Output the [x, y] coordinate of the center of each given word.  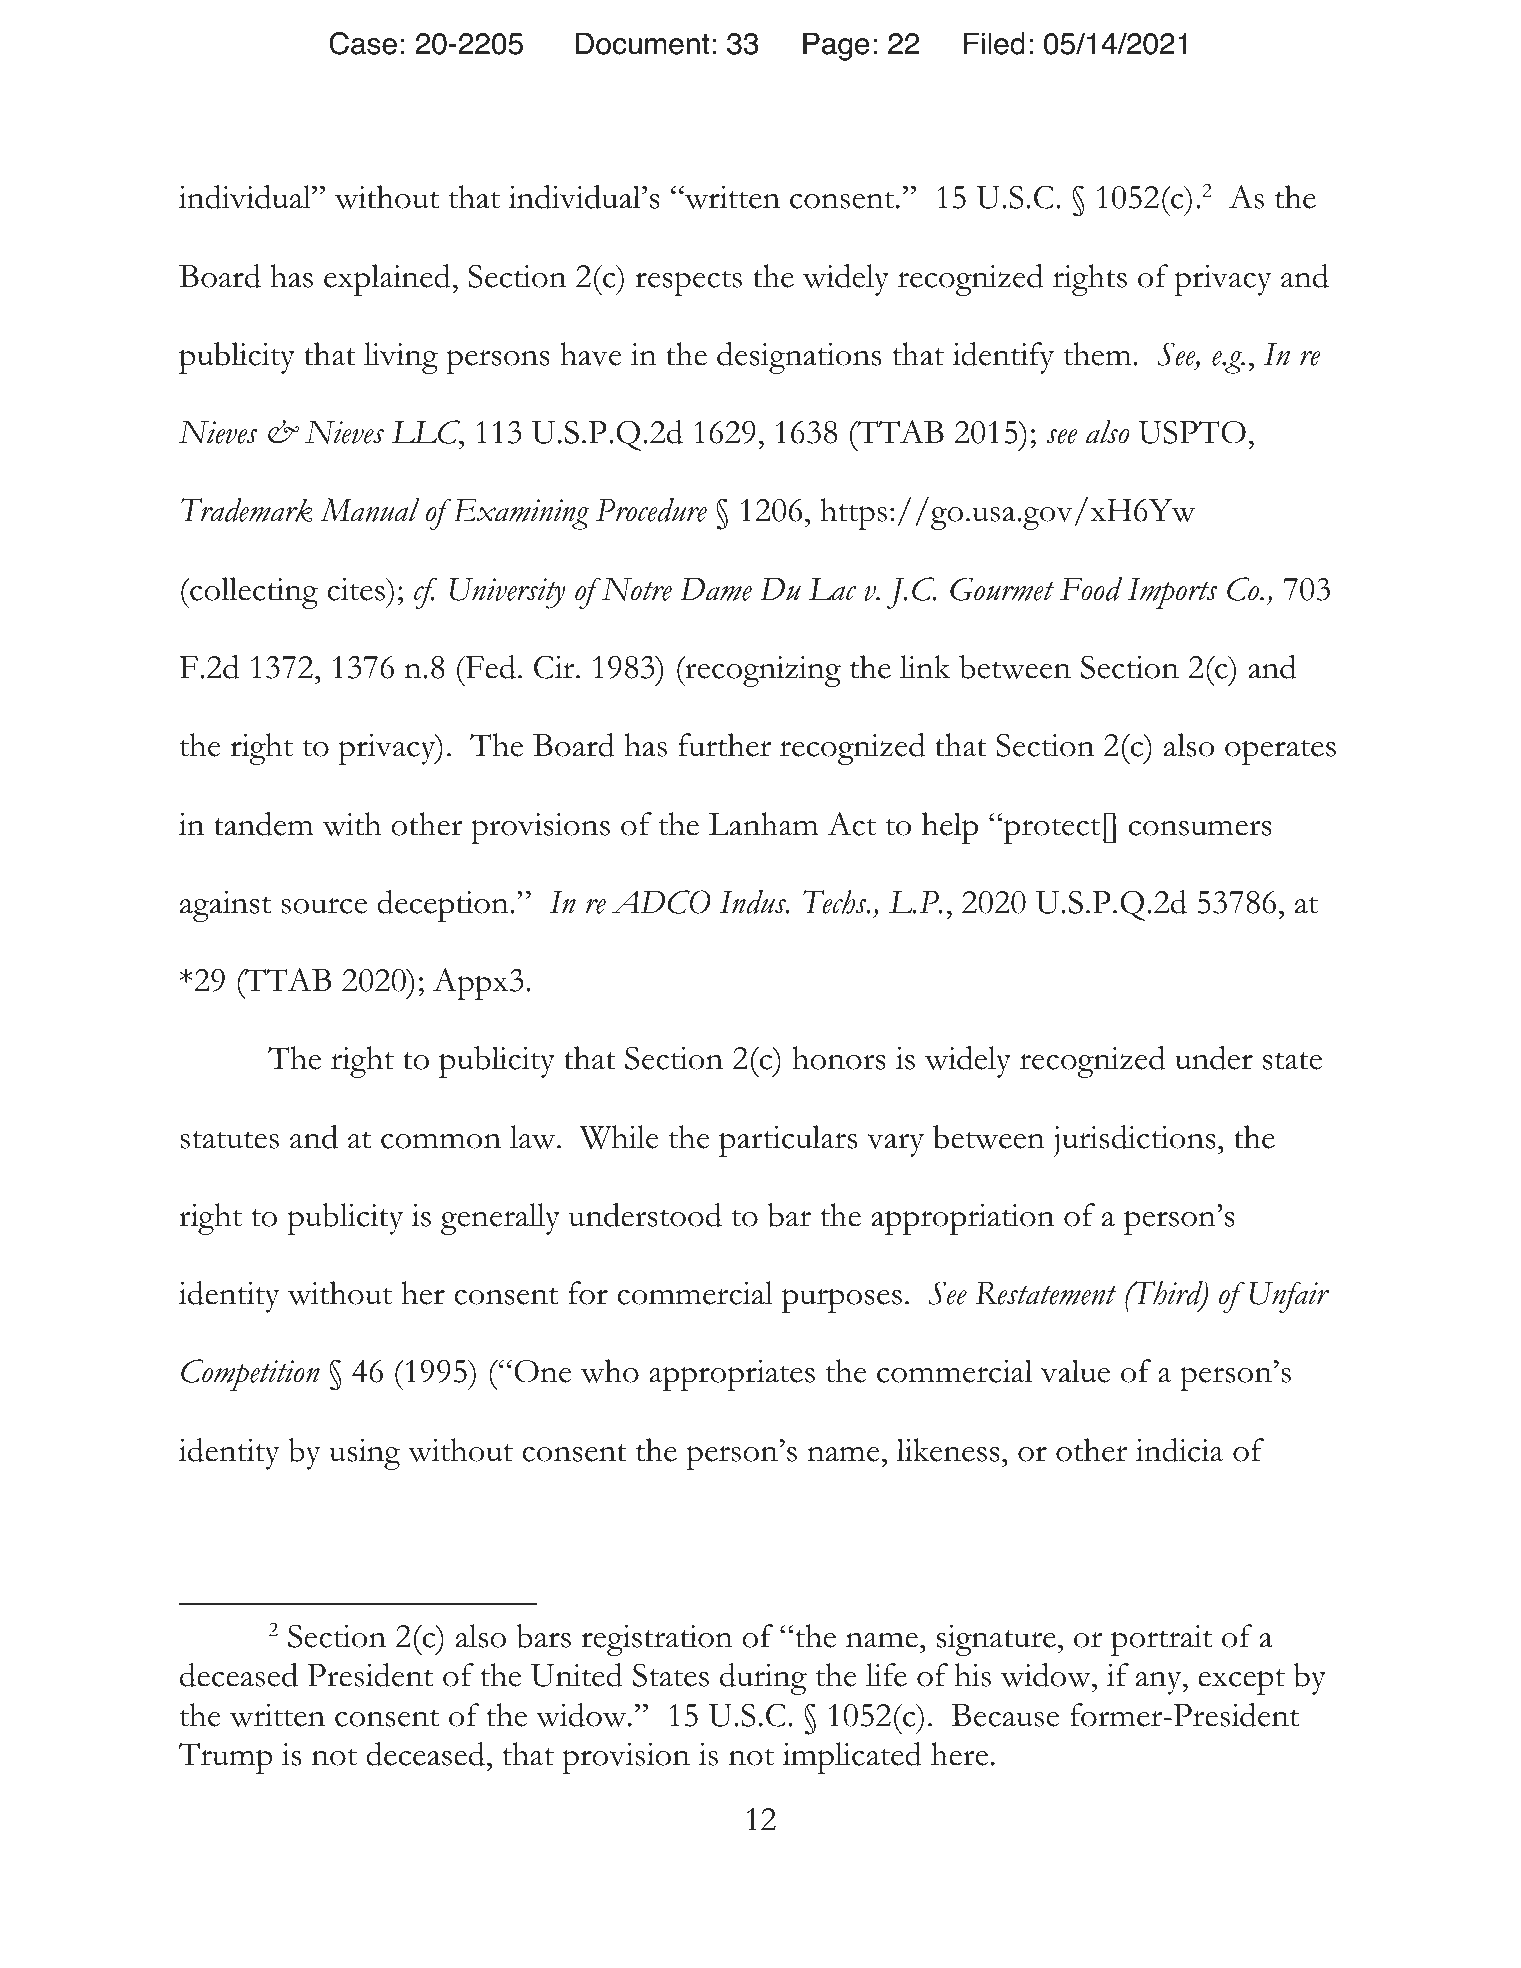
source [324, 906]
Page [836, 46]
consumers [1200, 828]
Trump [225, 1758]
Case [363, 43]
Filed [994, 43]
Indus [754, 902]
